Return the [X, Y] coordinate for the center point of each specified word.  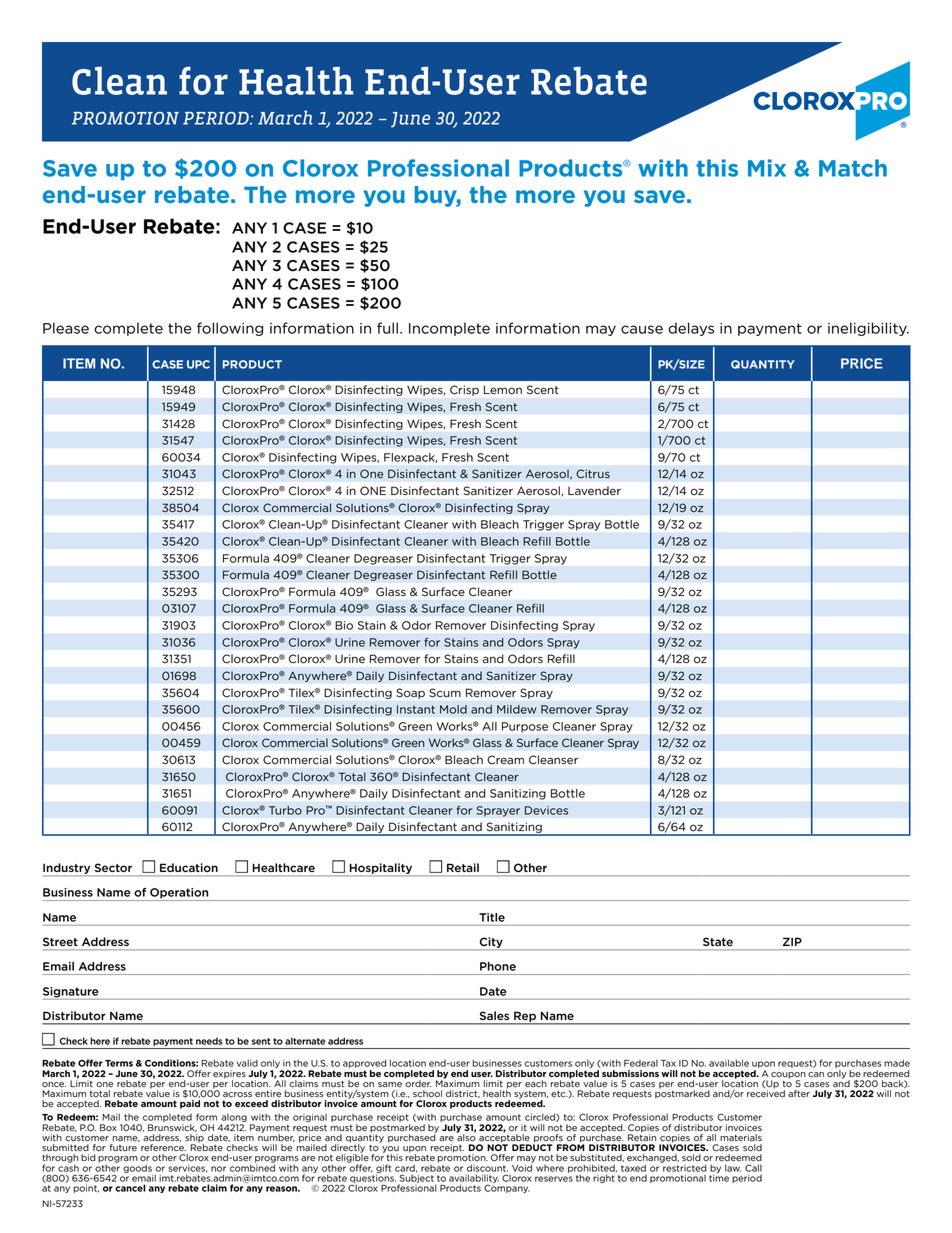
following [230, 329]
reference [163, 1148]
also [466, 1137]
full [387, 328]
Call [753, 1168]
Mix [767, 168]
